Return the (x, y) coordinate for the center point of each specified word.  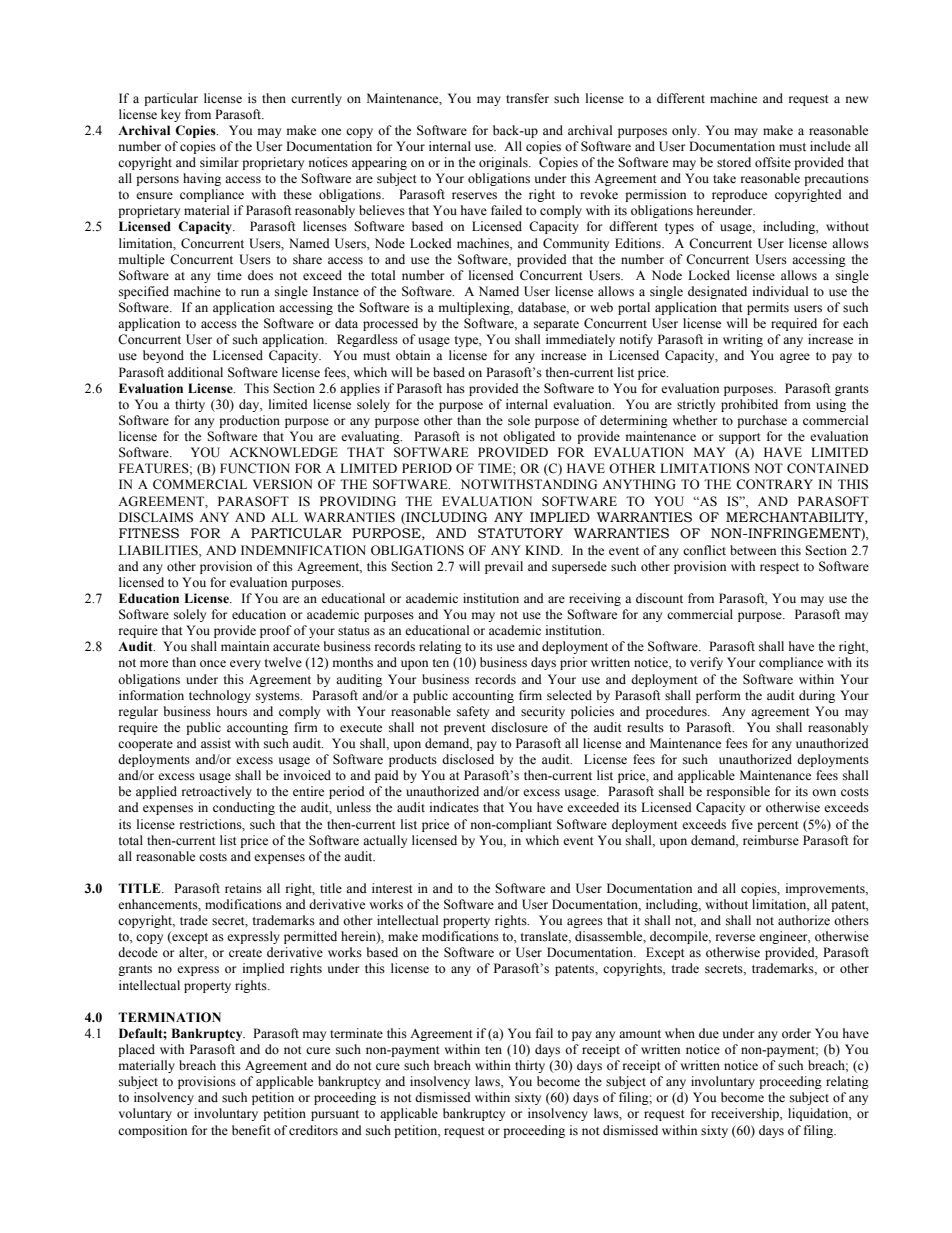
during (817, 696)
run (250, 292)
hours (232, 711)
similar (219, 162)
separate (556, 325)
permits (768, 308)
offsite (773, 162)
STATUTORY (520, 533)
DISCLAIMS (156, 517)
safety (473, 712)
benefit (251, 1130)
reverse (735, 938)
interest (392, 888)
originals (504, 163)
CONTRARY (774, 484)
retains (243, 888)
